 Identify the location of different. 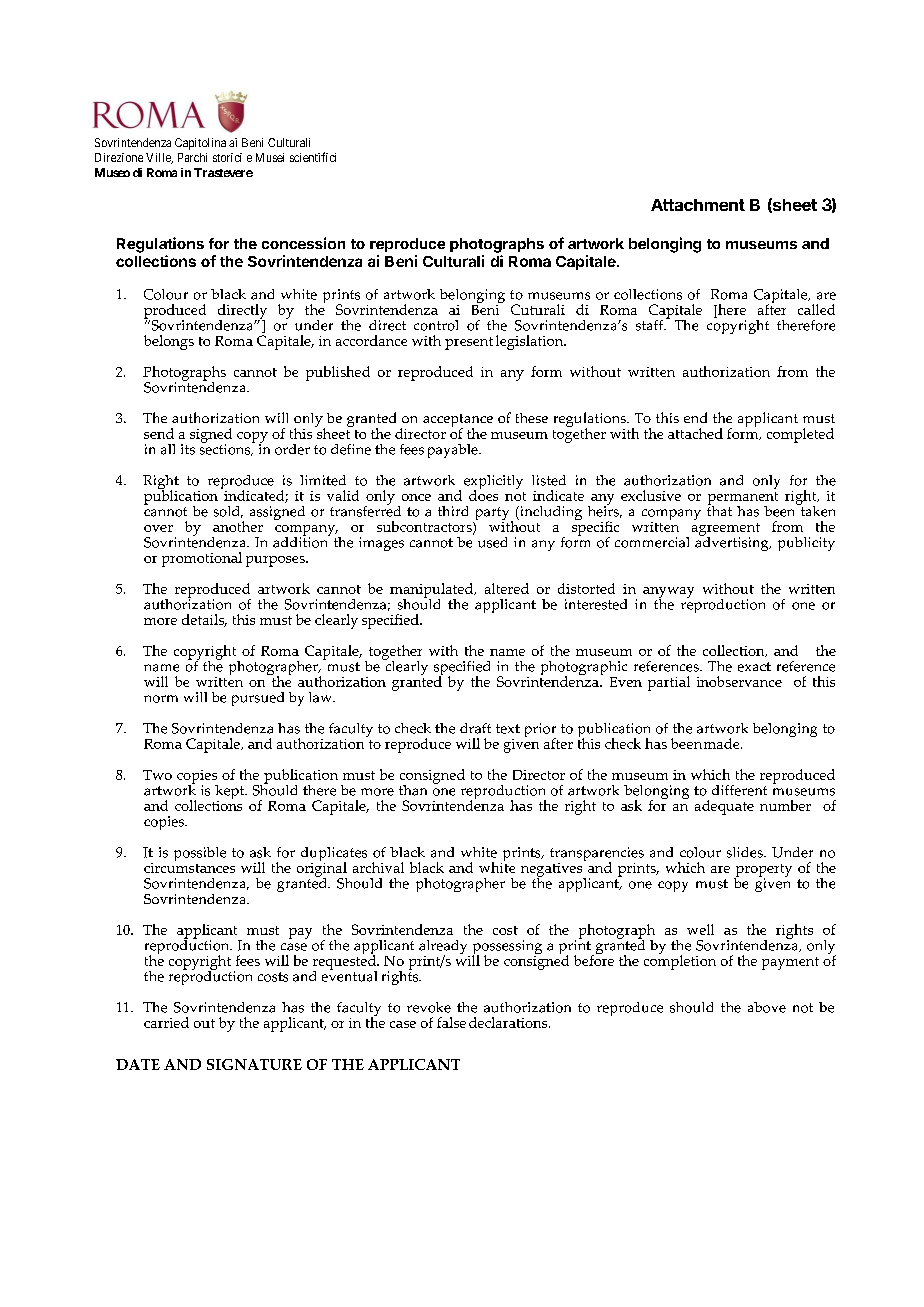
(739, 790).
